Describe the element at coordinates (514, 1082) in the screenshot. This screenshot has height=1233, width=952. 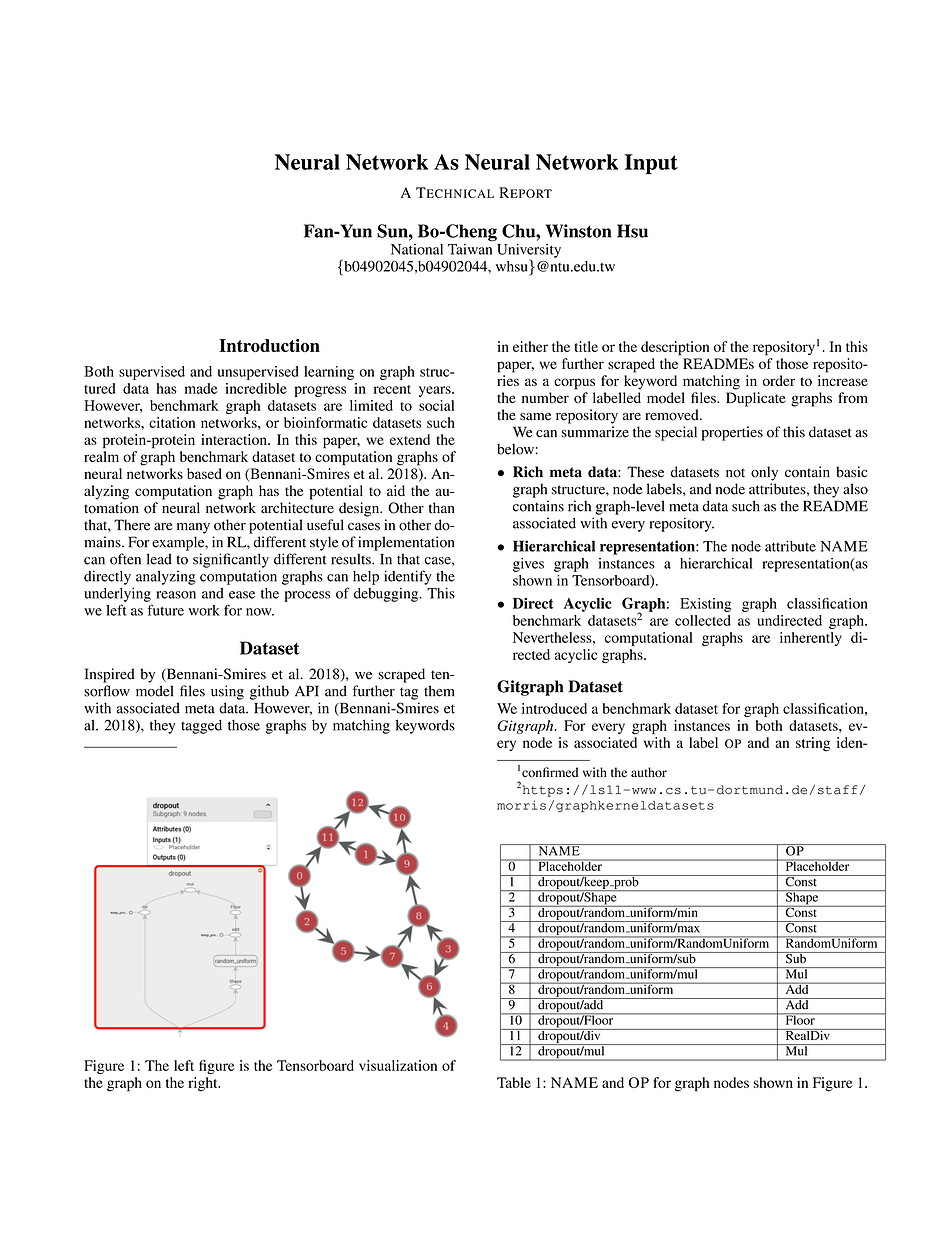
I see `Table` at that location.
